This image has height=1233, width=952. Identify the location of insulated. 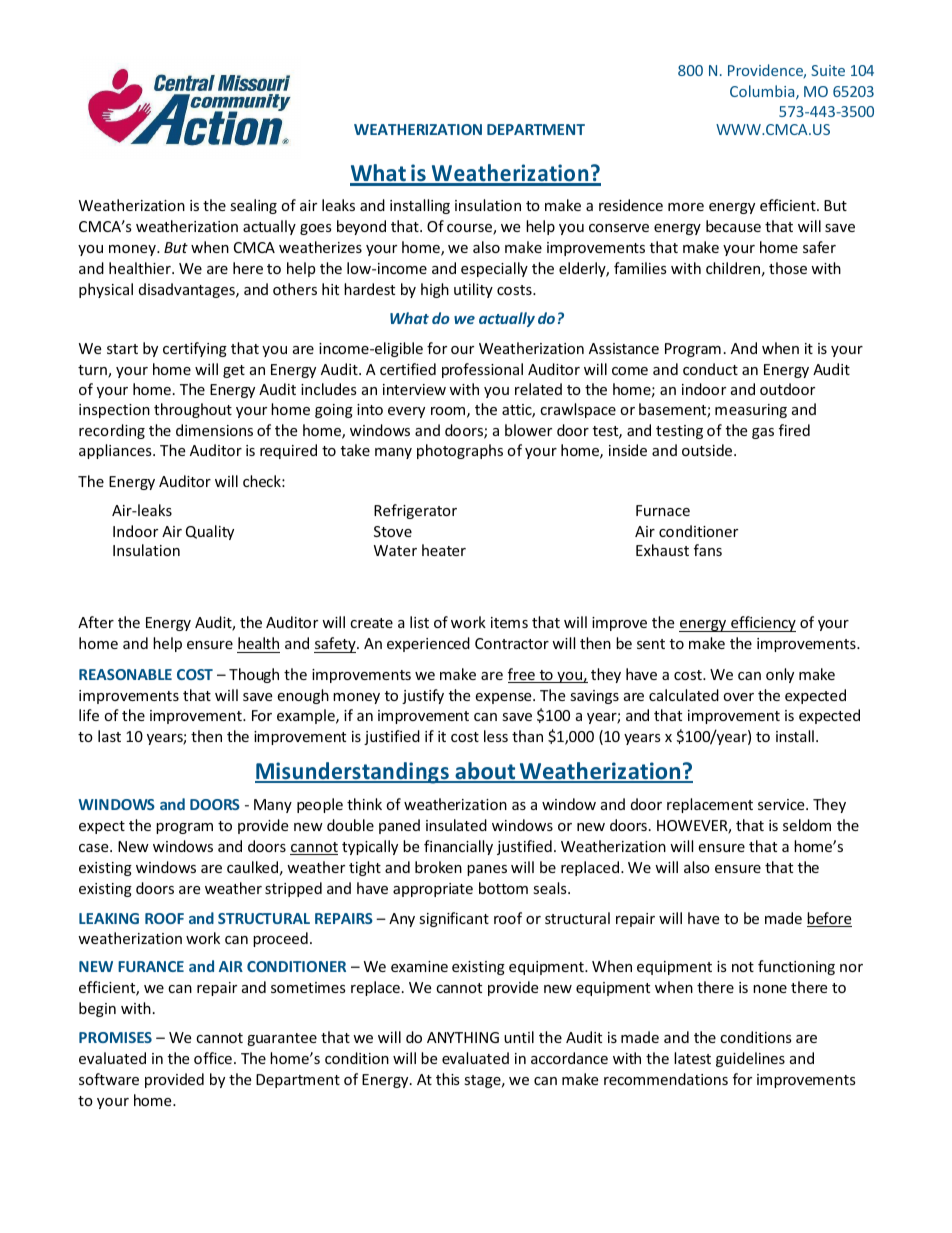
(456, 825).
